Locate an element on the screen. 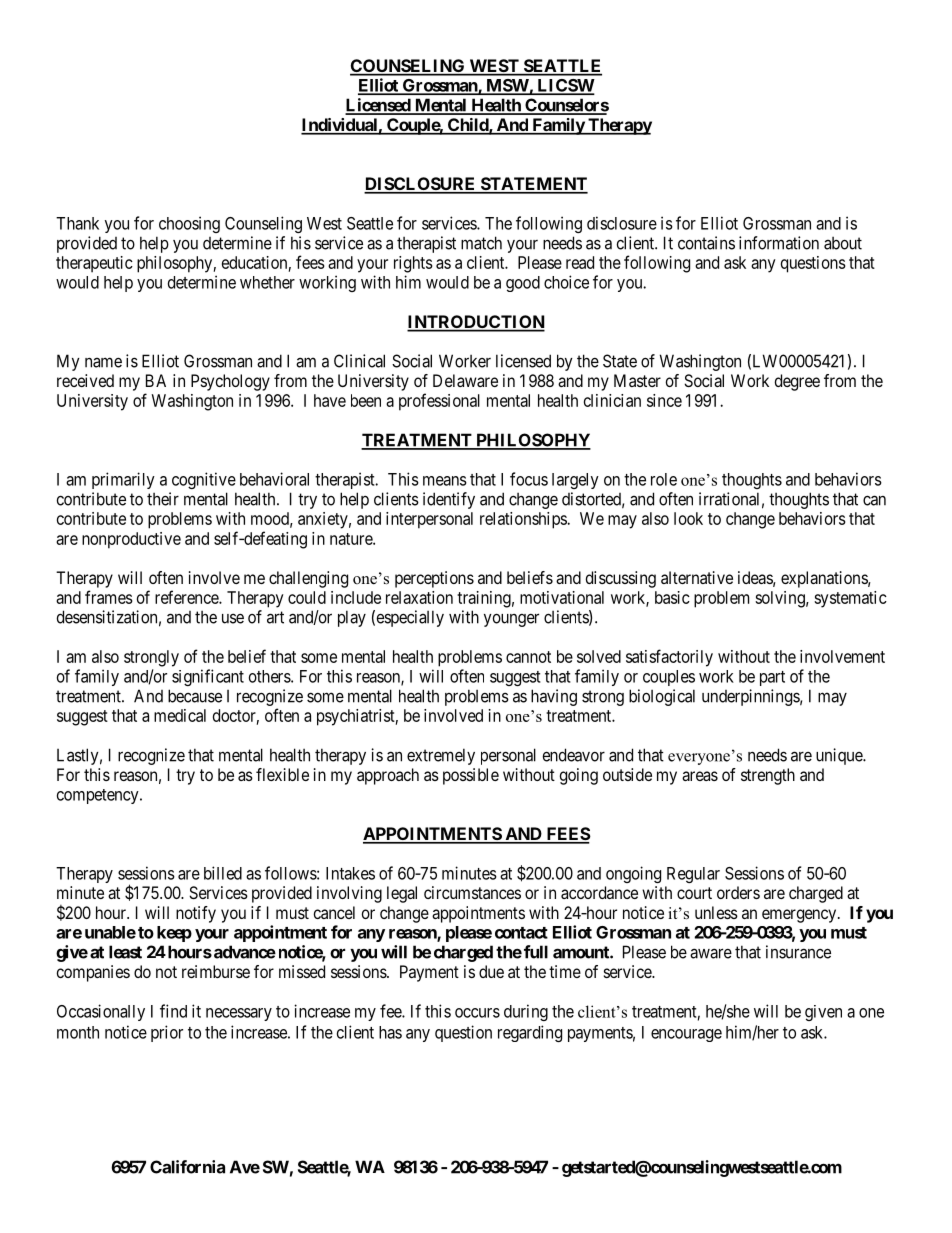 The width and height of the screenshot is (952, 1233). nonproductive is located at coordinates (131, 540).
